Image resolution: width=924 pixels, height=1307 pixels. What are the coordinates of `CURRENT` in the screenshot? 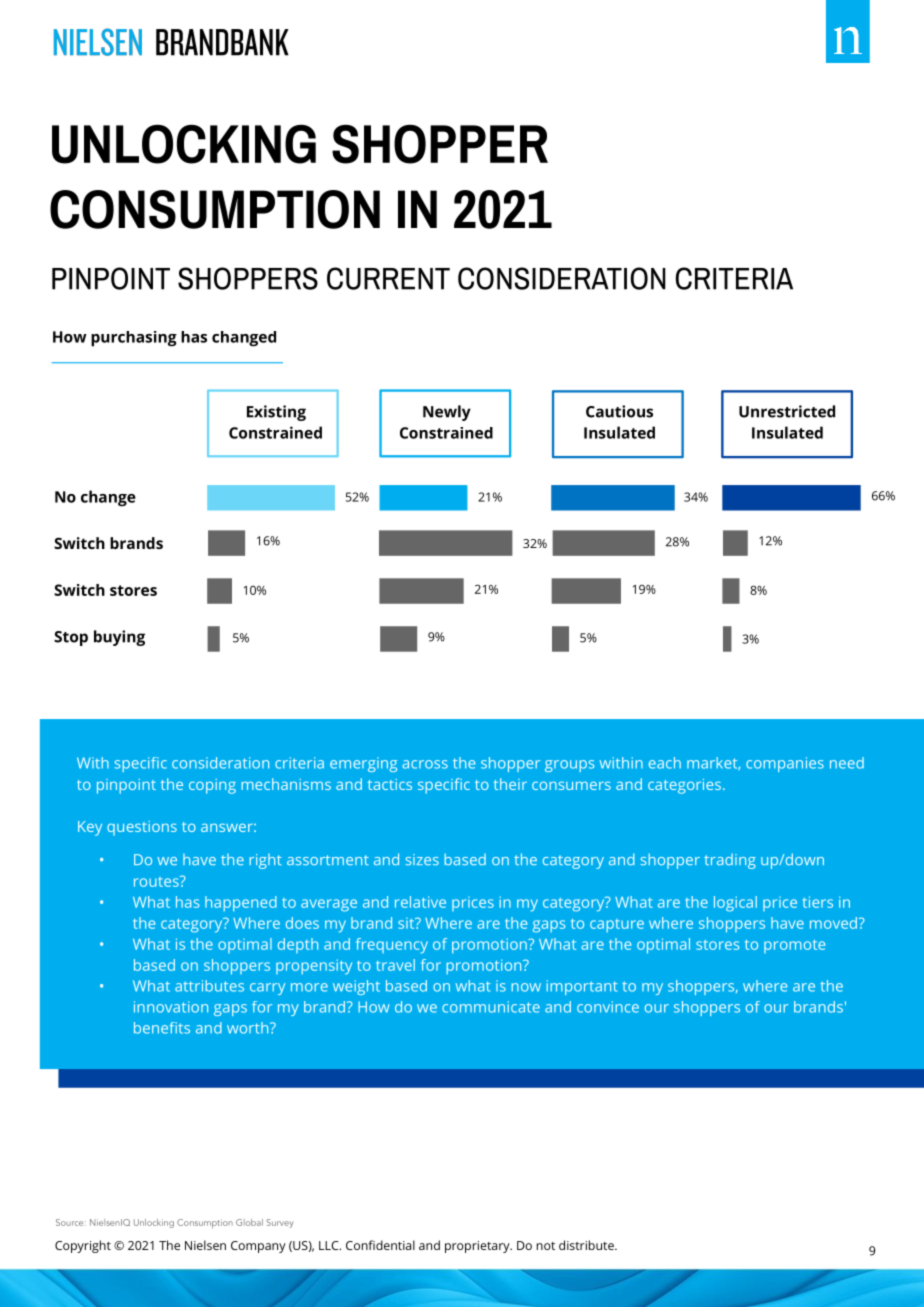 It's located at (388, 278).
